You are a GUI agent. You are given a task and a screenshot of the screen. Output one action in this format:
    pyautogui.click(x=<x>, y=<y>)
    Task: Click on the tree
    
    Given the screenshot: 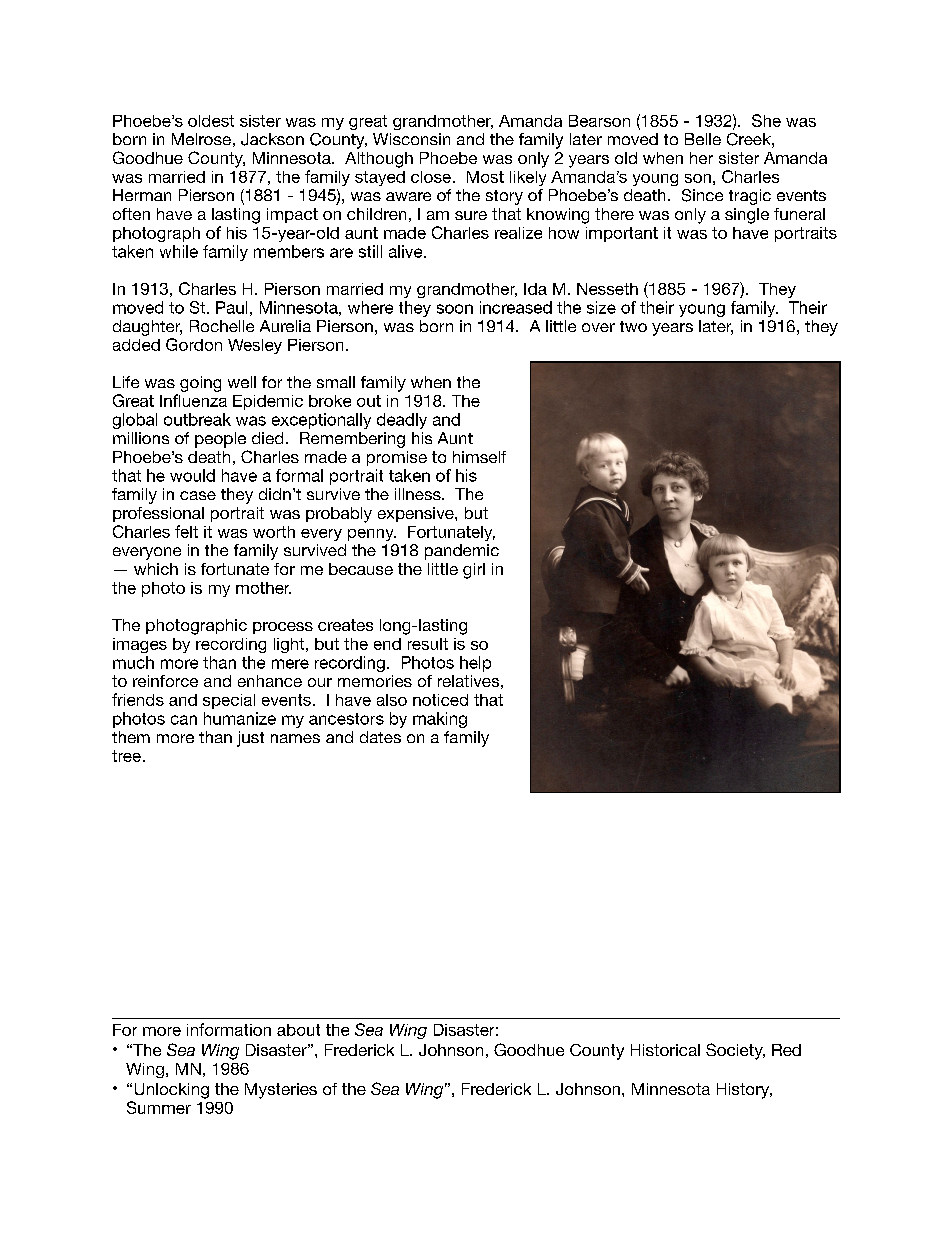 What is the action you would take?
    pyautogui.click(x=126, y=756)
